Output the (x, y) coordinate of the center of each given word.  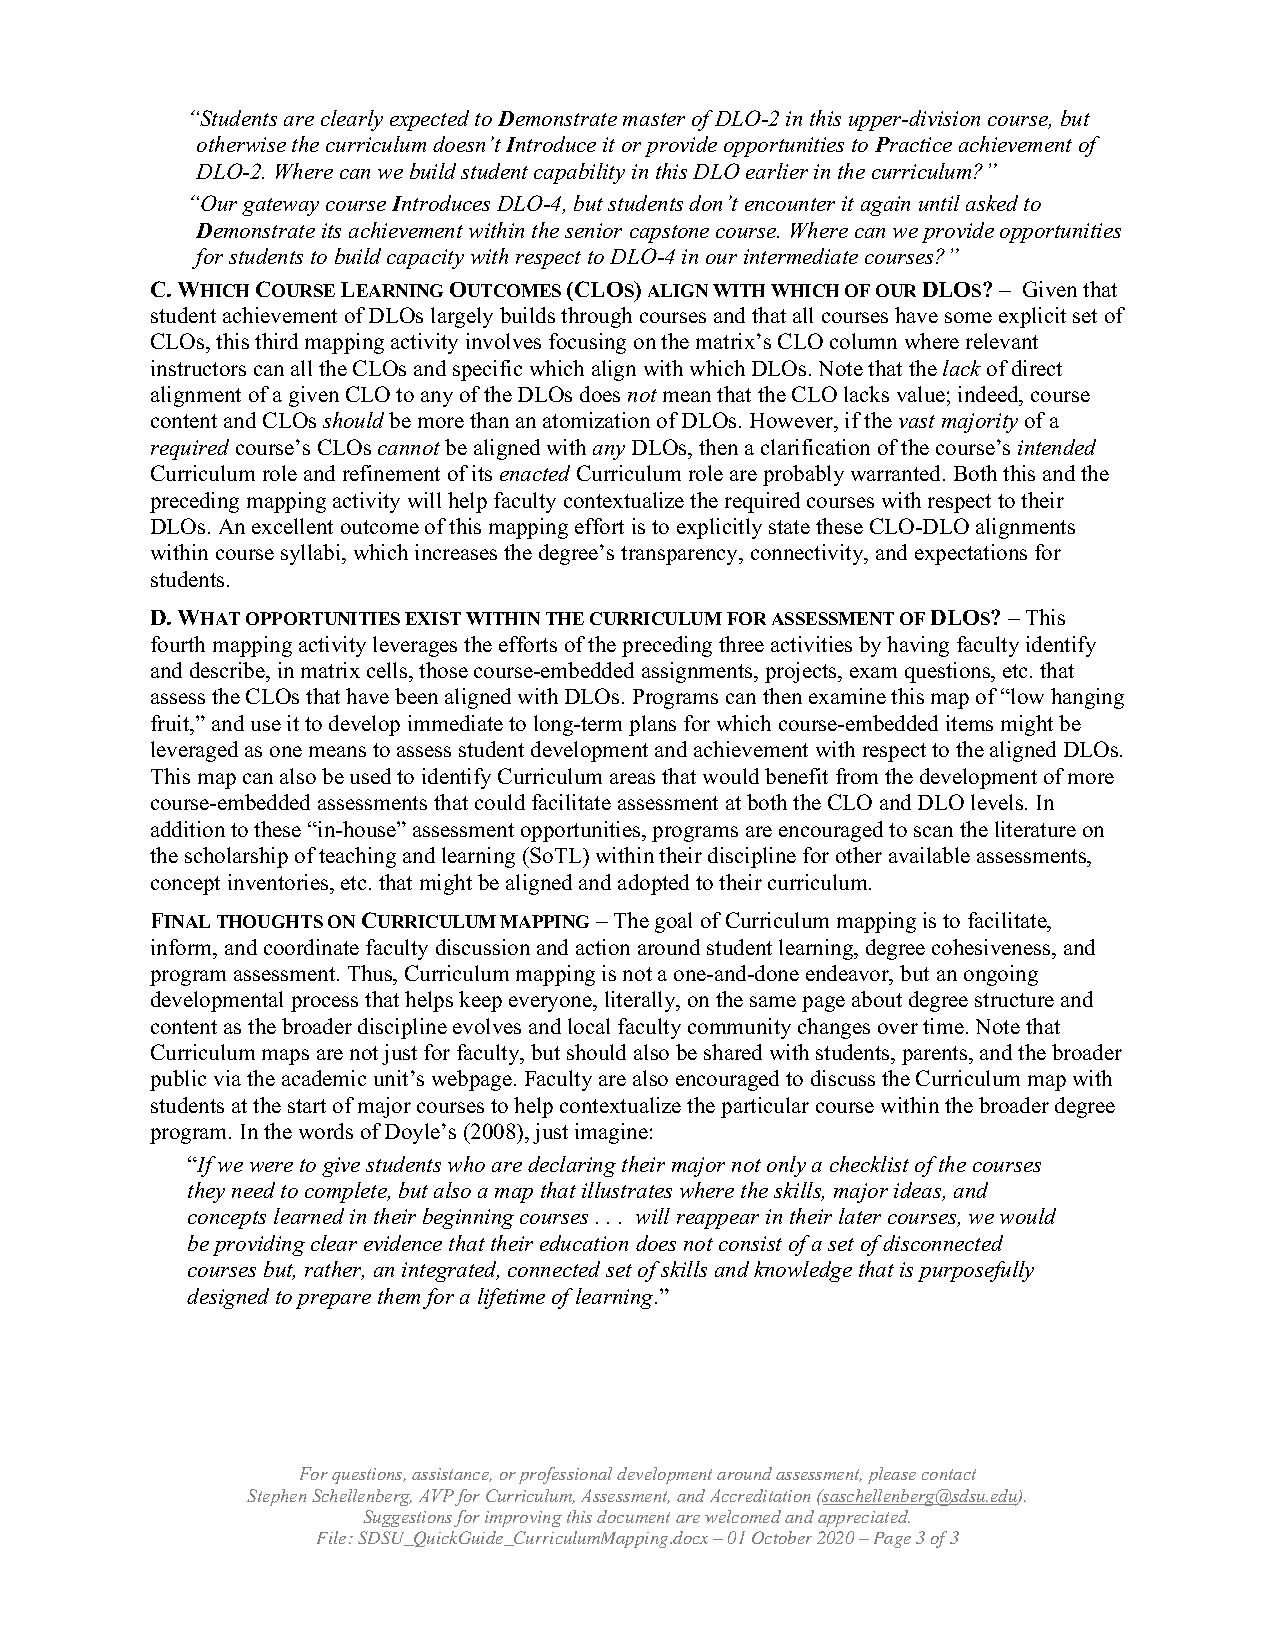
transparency (680, 555)
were (271, 1167)
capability (579, 173)
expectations (971, 554)
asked (992, 203)
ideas (919, 1191)
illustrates (627, 1190)
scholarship (236, 857)
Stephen (276, 1497)
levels (998, 802)
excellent (292, 526)
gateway (280, 207)
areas (632, 778)
